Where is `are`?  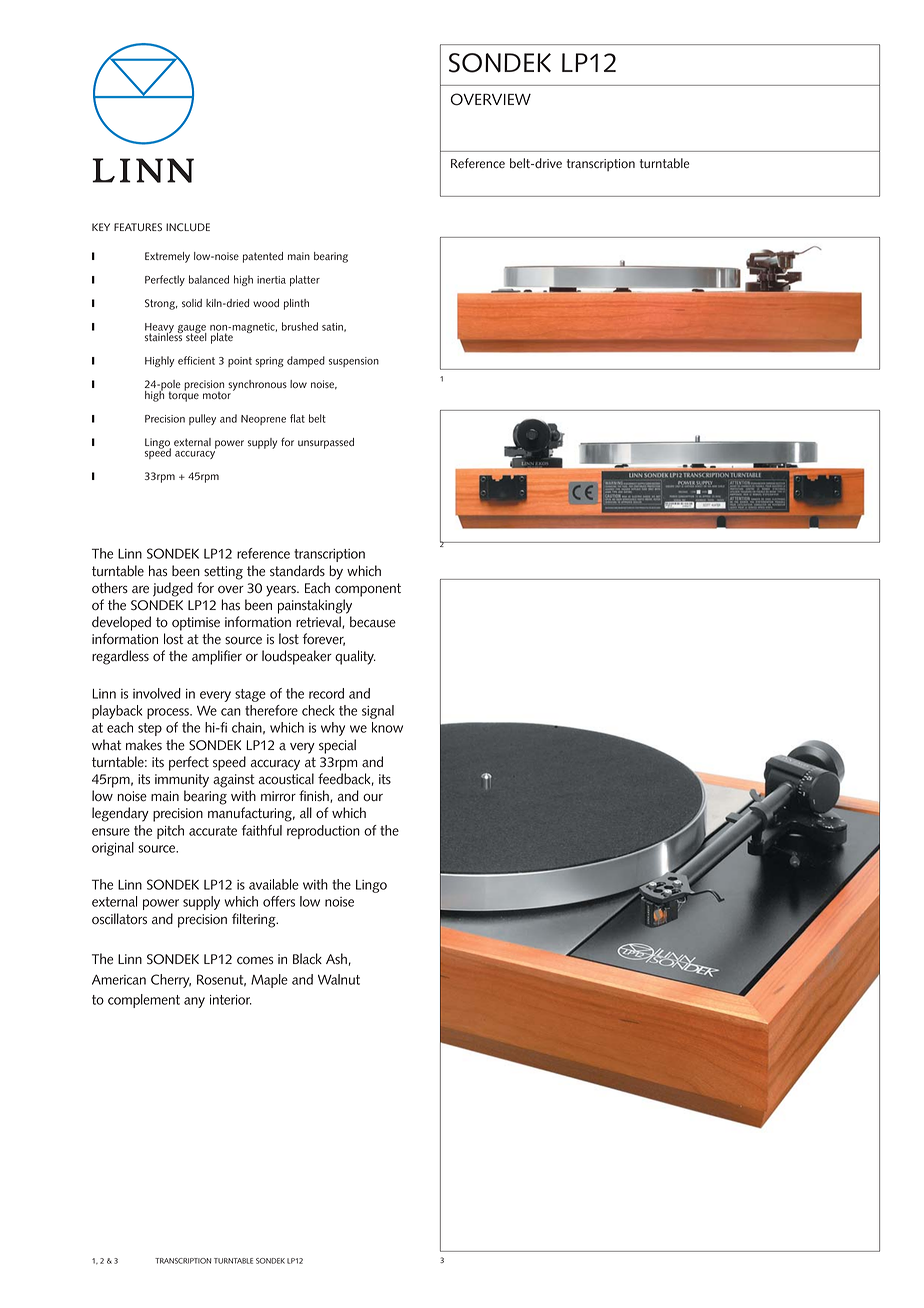 are is located at coordinates (140, 589).
